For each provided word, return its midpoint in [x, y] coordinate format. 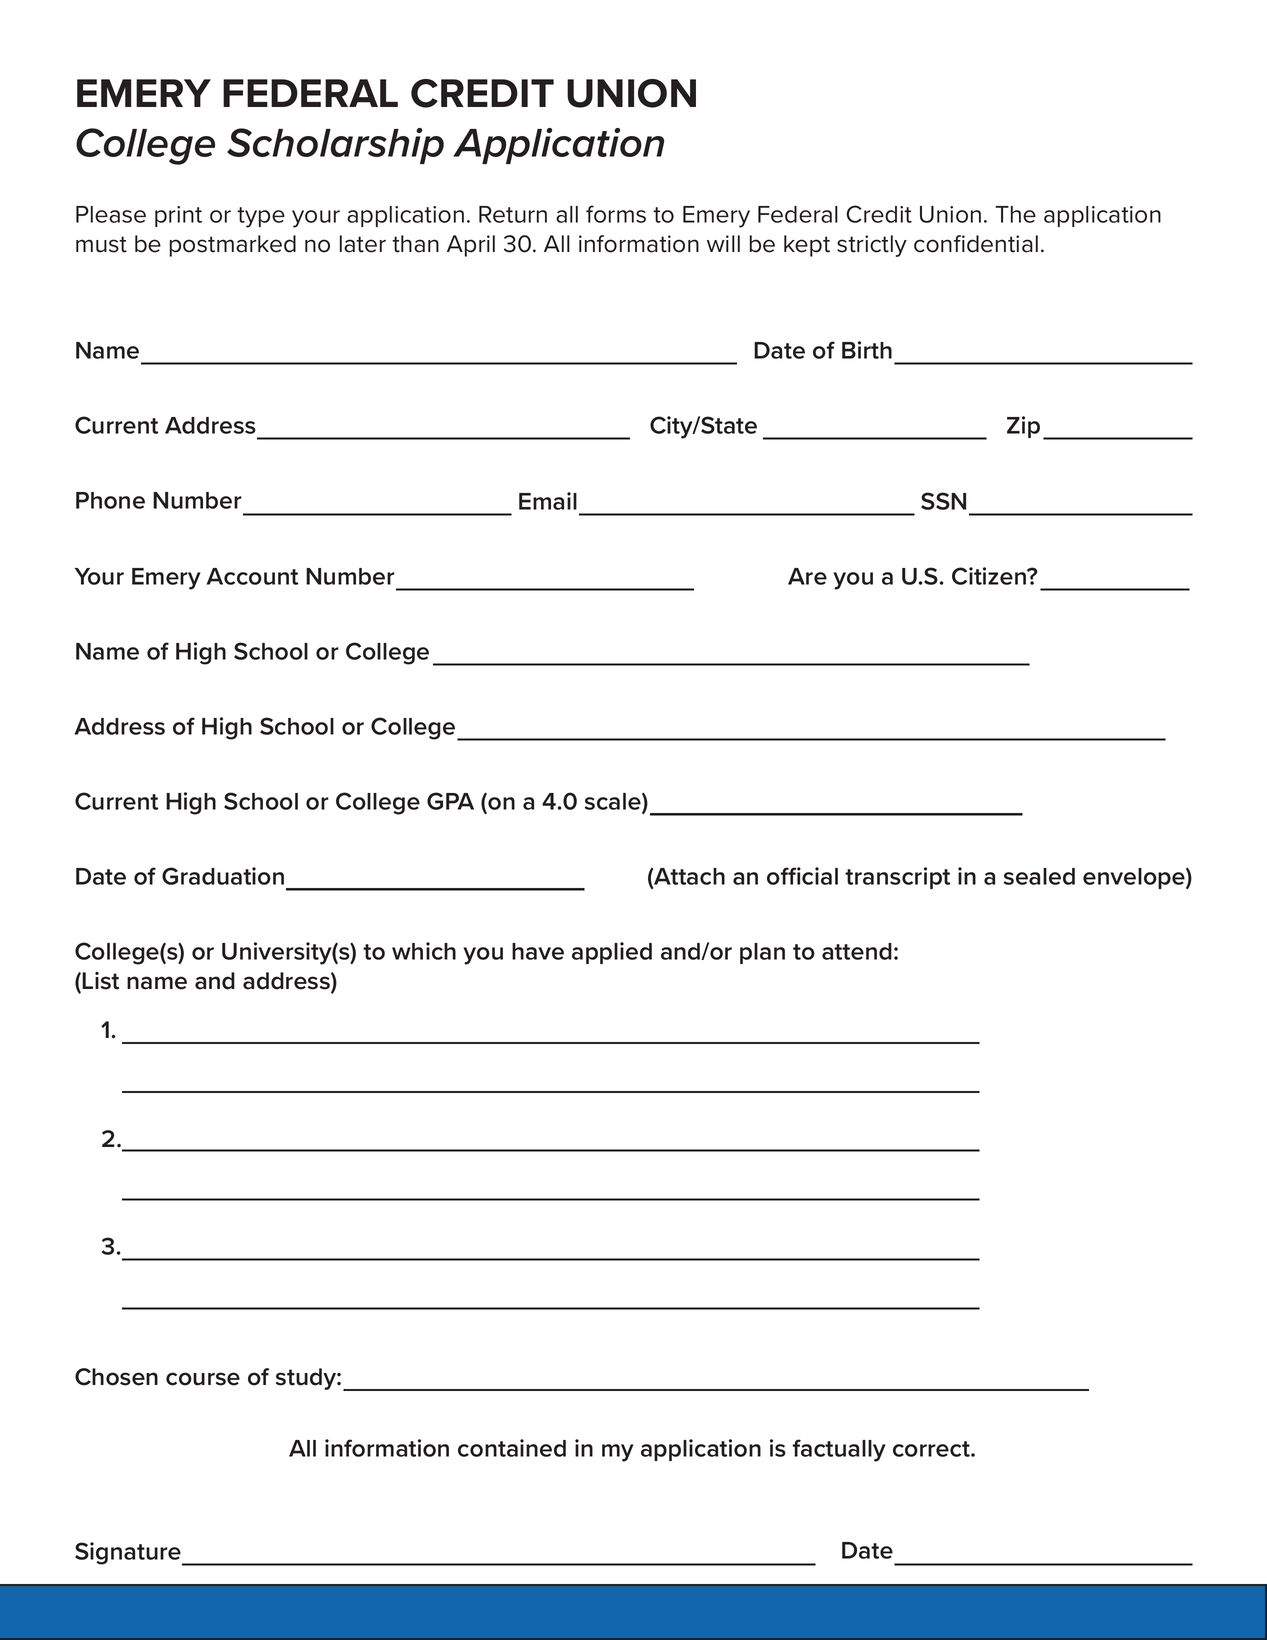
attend [857, 951]
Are [807, 576]
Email [548, 501]
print [178, 216]
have [538, 951]
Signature [129, 1554]
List [100, 981]
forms [616, 214]
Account [252, 576]
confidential [976, 244]
